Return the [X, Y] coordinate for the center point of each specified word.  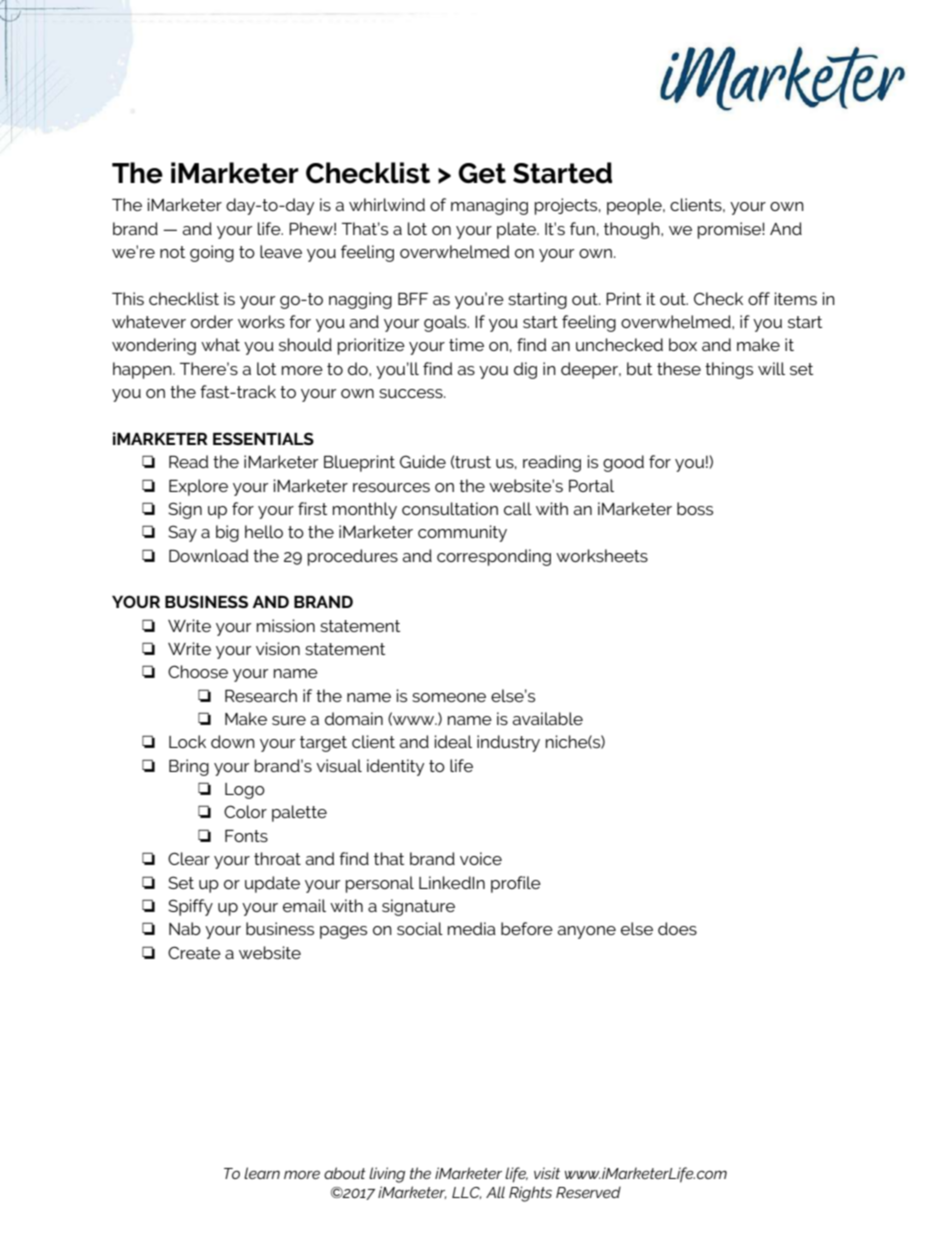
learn [262, 1173]
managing [489, 206]
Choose [198, 671]
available [547, 718]
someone [449, 697]
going [212, 253]
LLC [466, 1193]
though [633, 230]
